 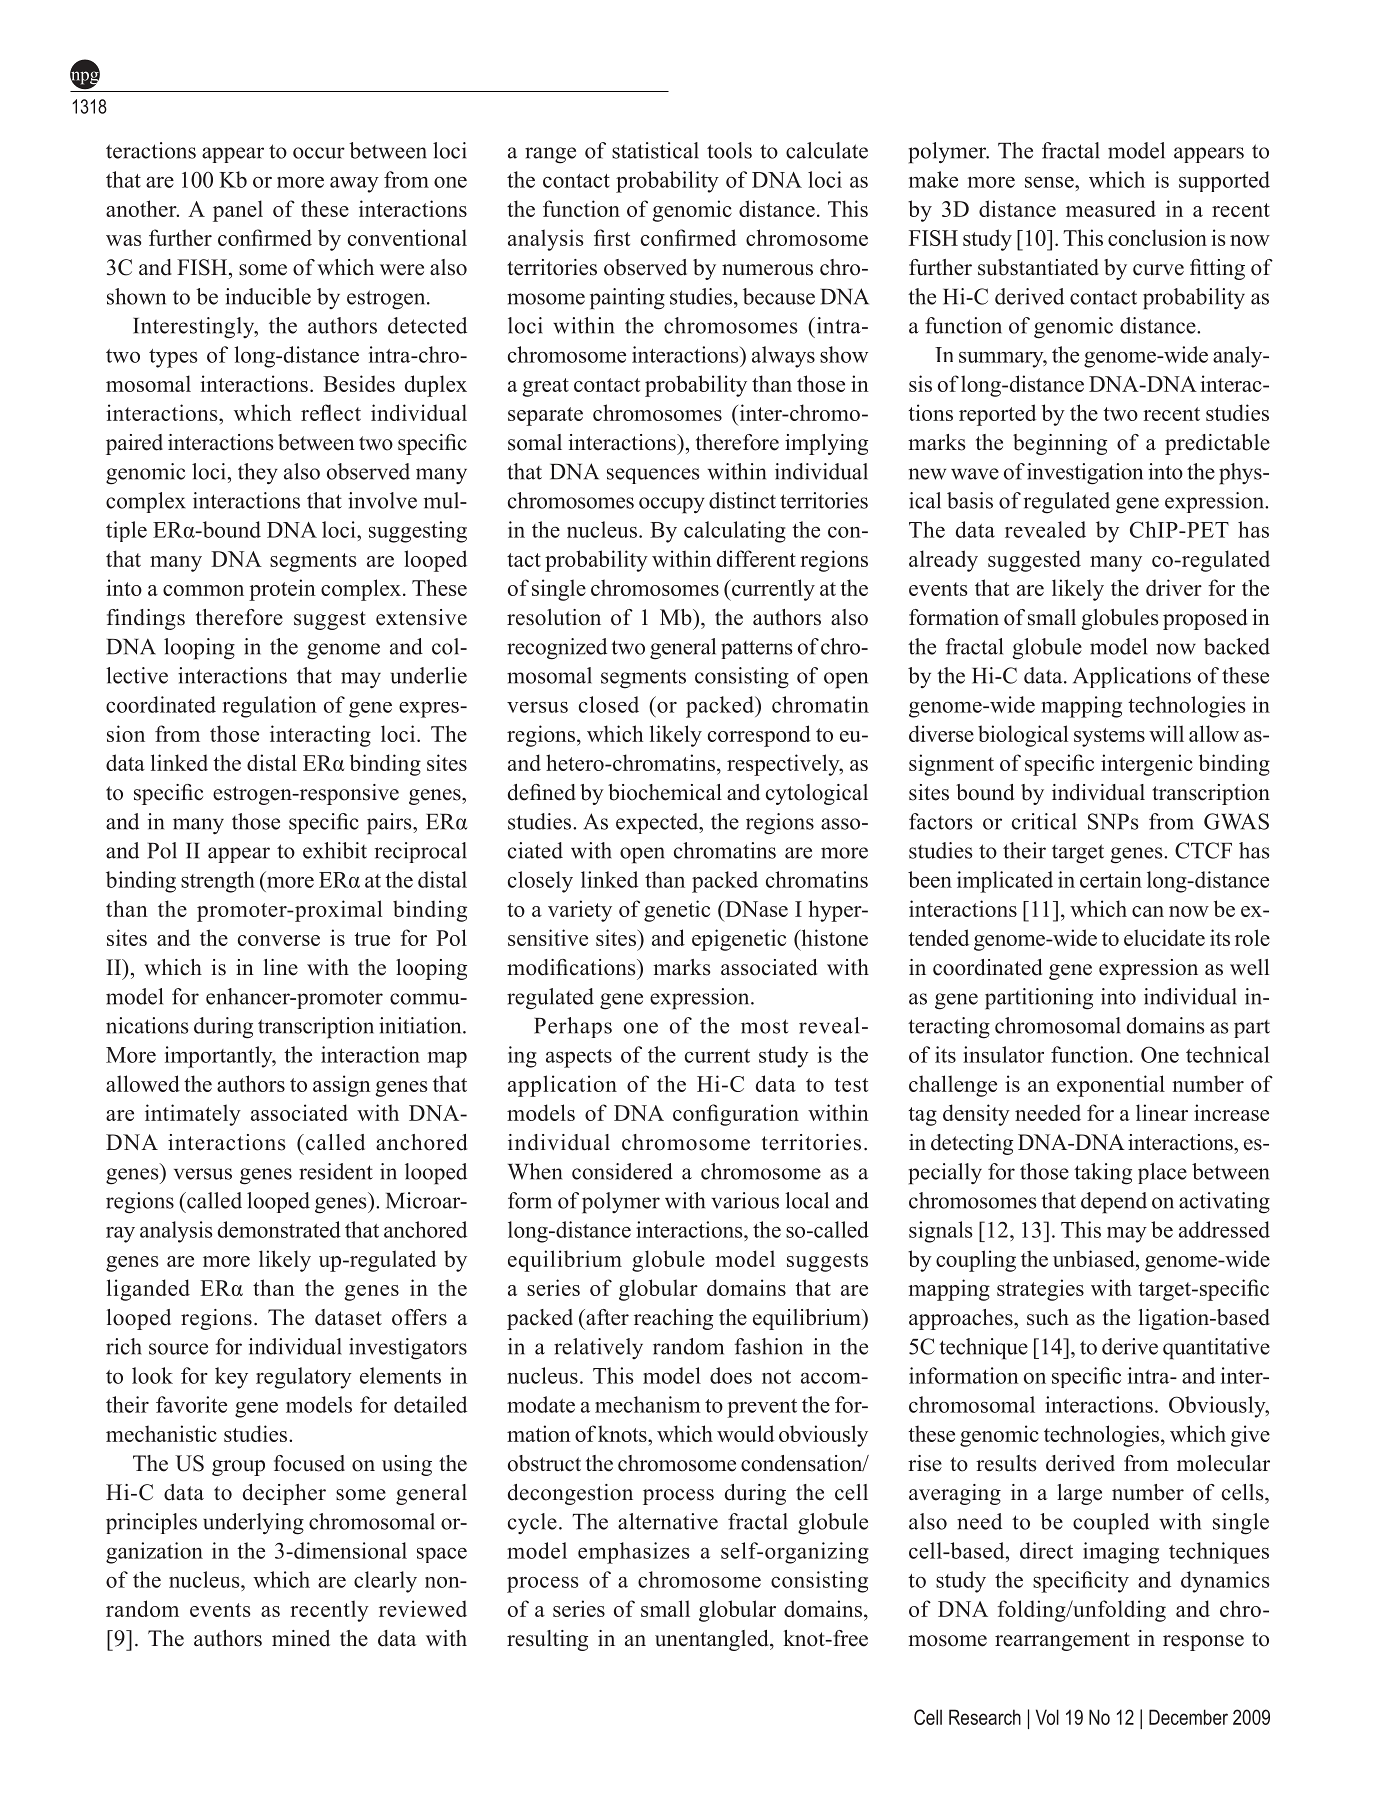 I want to click on taking, so click(x=1103, y=1174).
